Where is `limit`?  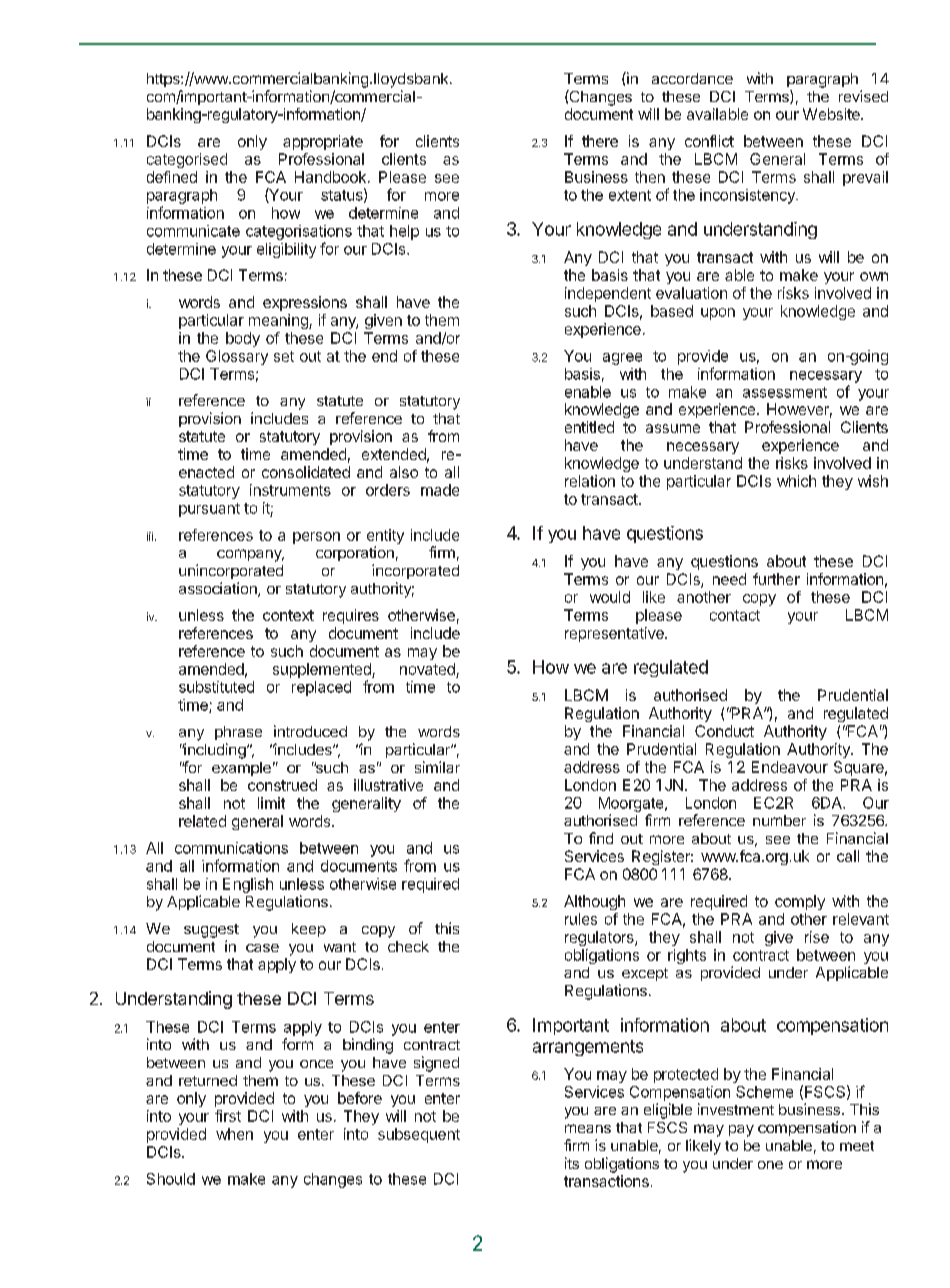 limit is located at coordinates (271, 803).
